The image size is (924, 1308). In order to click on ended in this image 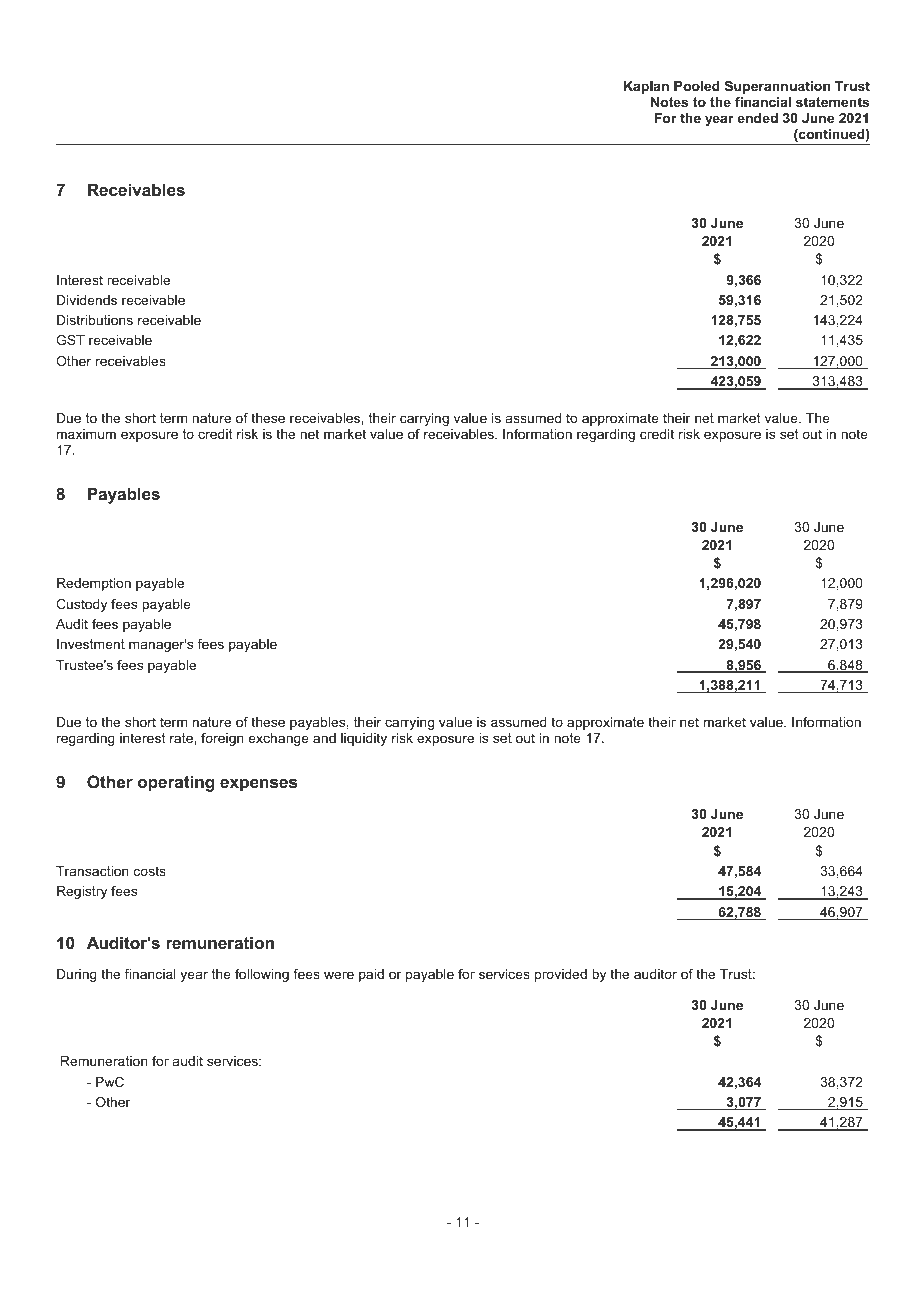, I will do `click(757, 118)`.
